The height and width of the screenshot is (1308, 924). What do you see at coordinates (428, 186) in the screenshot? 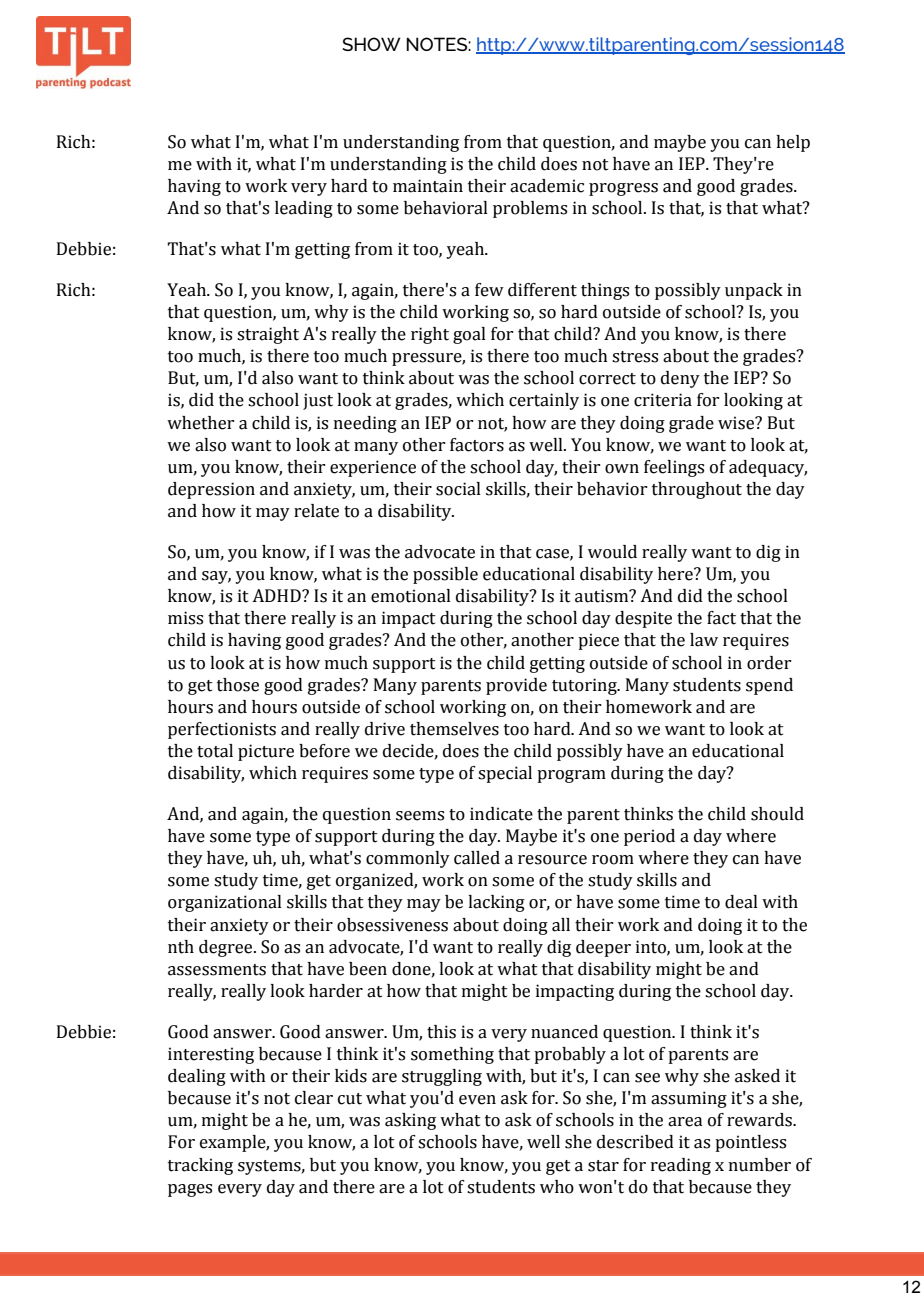
I see `maintain` at bounding box center [428, 186].
